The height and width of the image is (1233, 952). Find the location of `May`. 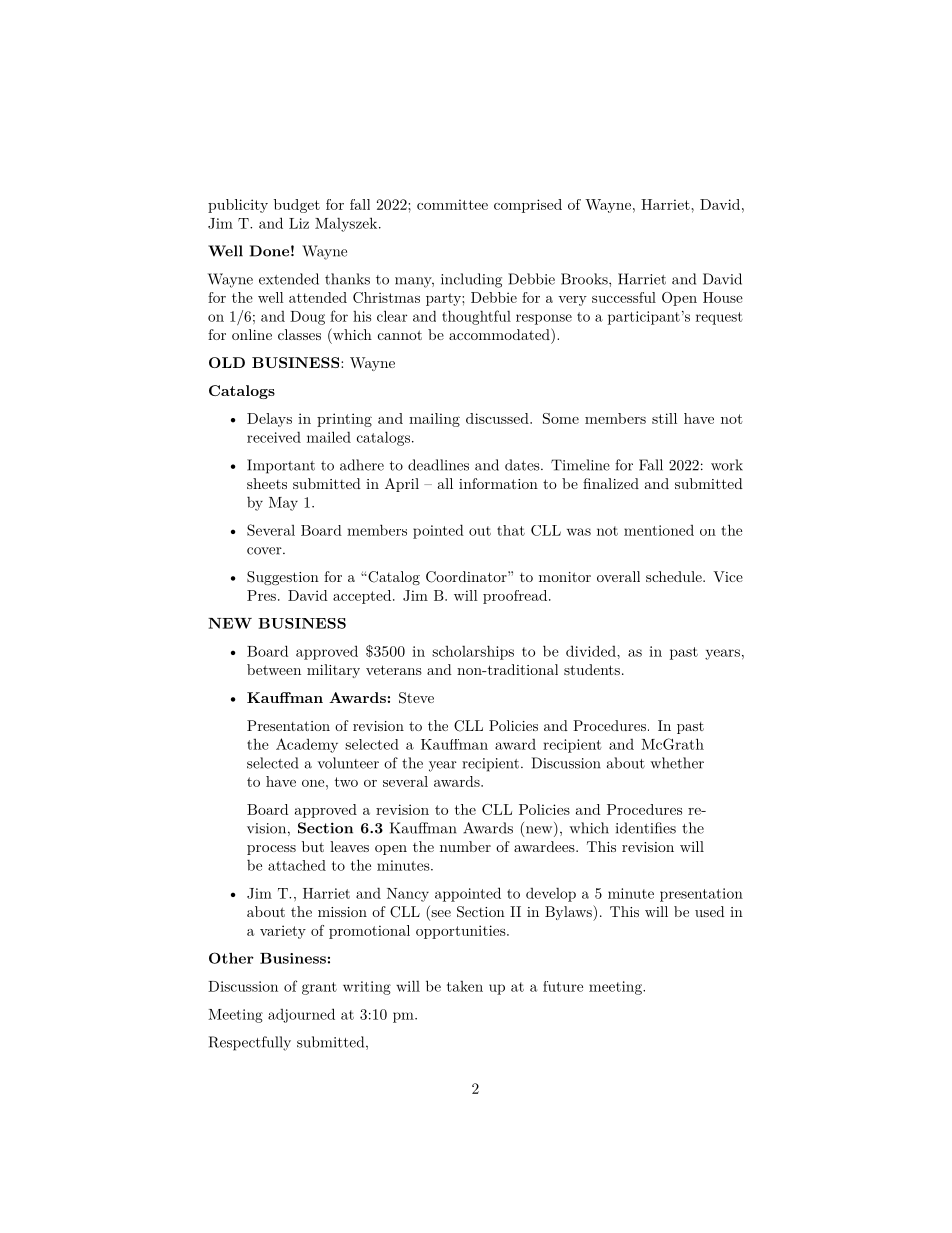

May is located at coordinates (283, 504).
